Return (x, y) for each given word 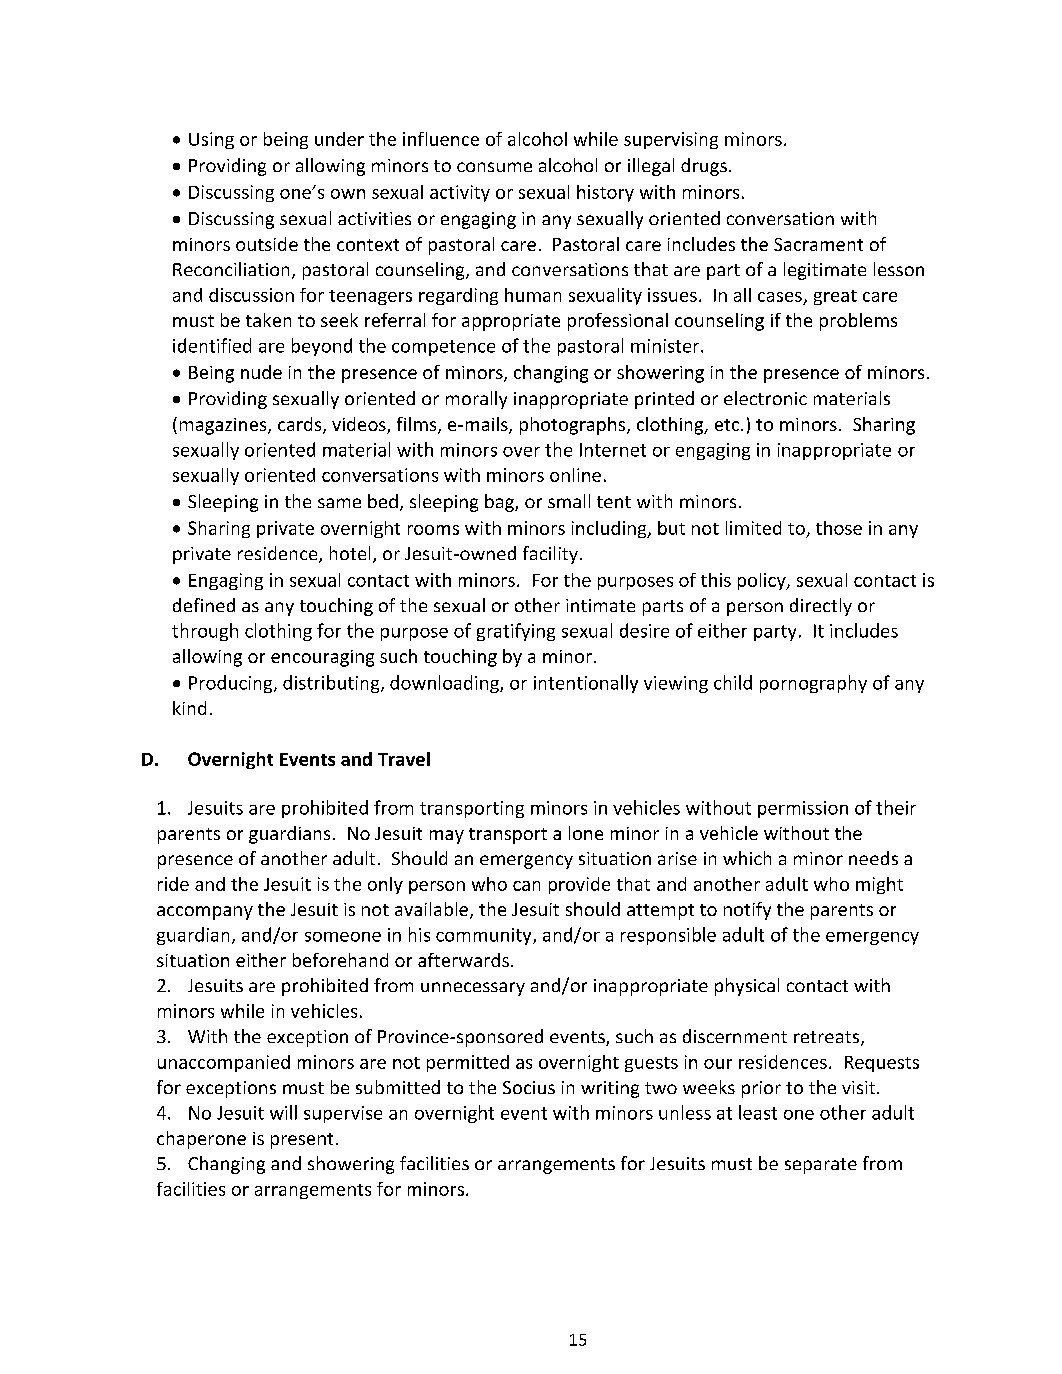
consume (494, 167)
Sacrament (818, 244)
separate (821, 1166)
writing (610, 1089)
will (283, 1112)
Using (211, 140)
